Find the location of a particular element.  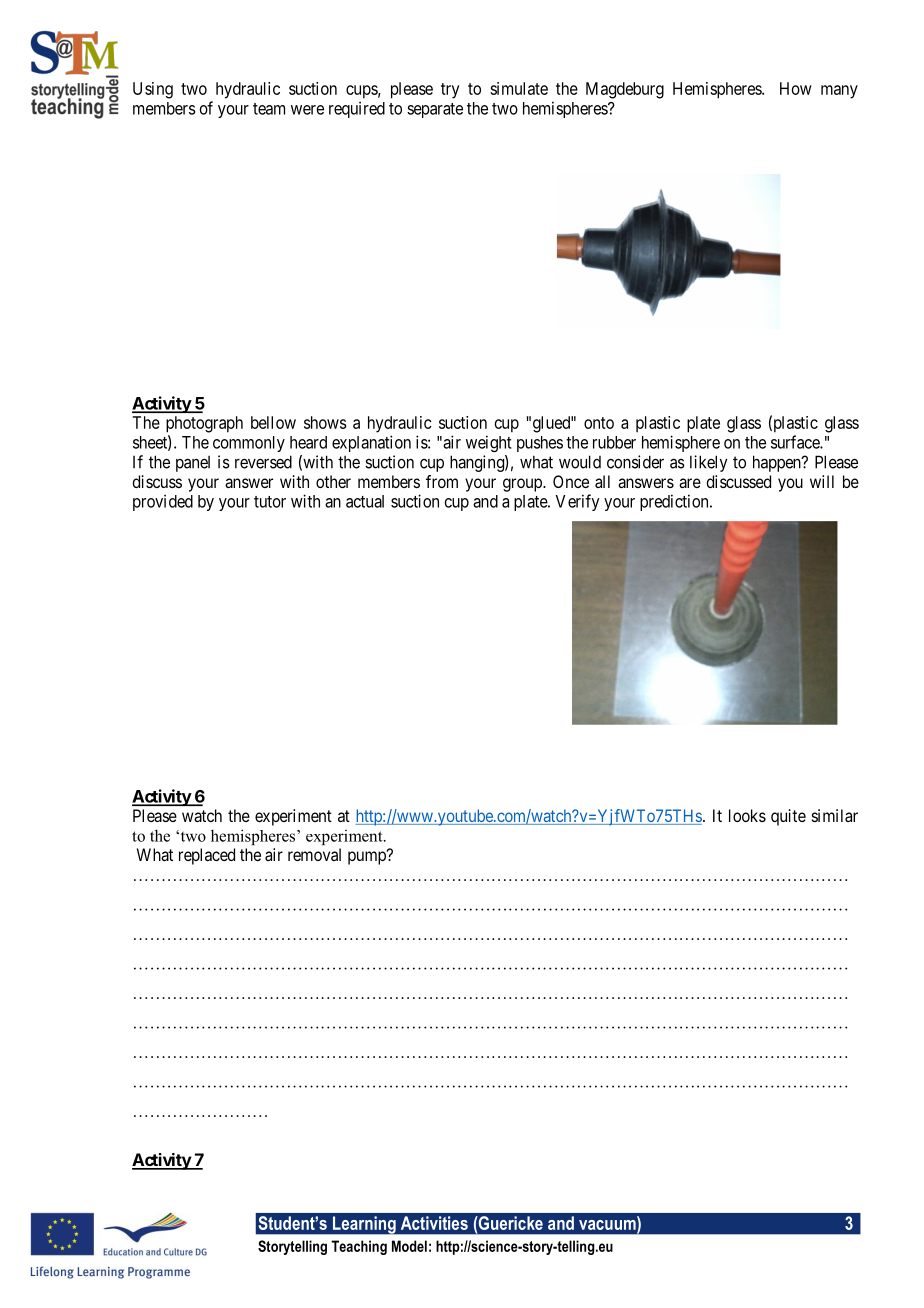

team is located at coordinates (269, 109).
